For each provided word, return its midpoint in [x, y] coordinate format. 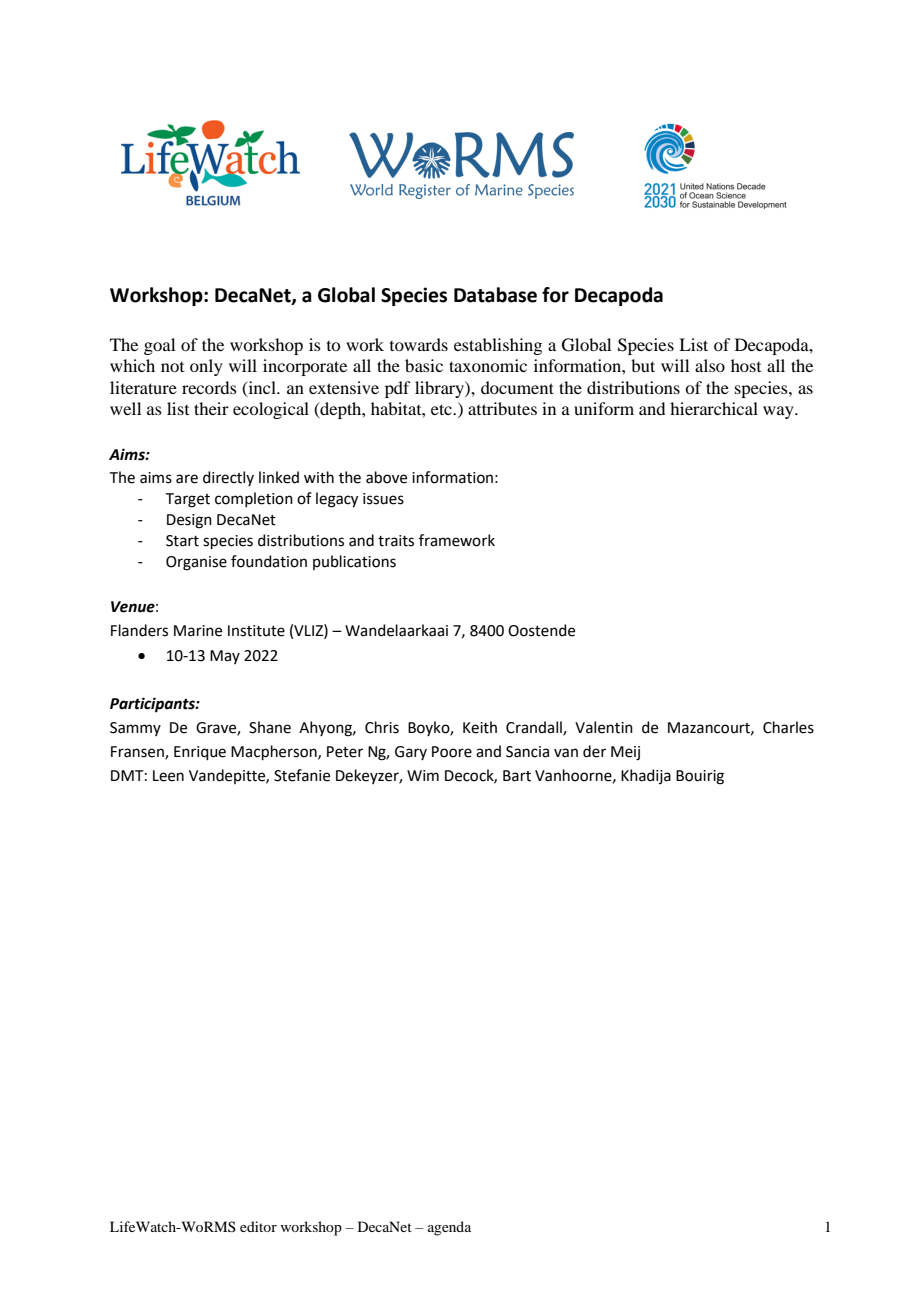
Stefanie [302, 775]
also [710, 365]
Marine [198, 631]
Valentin [604, 727]
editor [258, 1226]
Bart [517, 776]
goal [159, 346]
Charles [788, 727]
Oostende [541, 630]
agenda [449, 1228]
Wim [423, 775]
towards [419, 344]
